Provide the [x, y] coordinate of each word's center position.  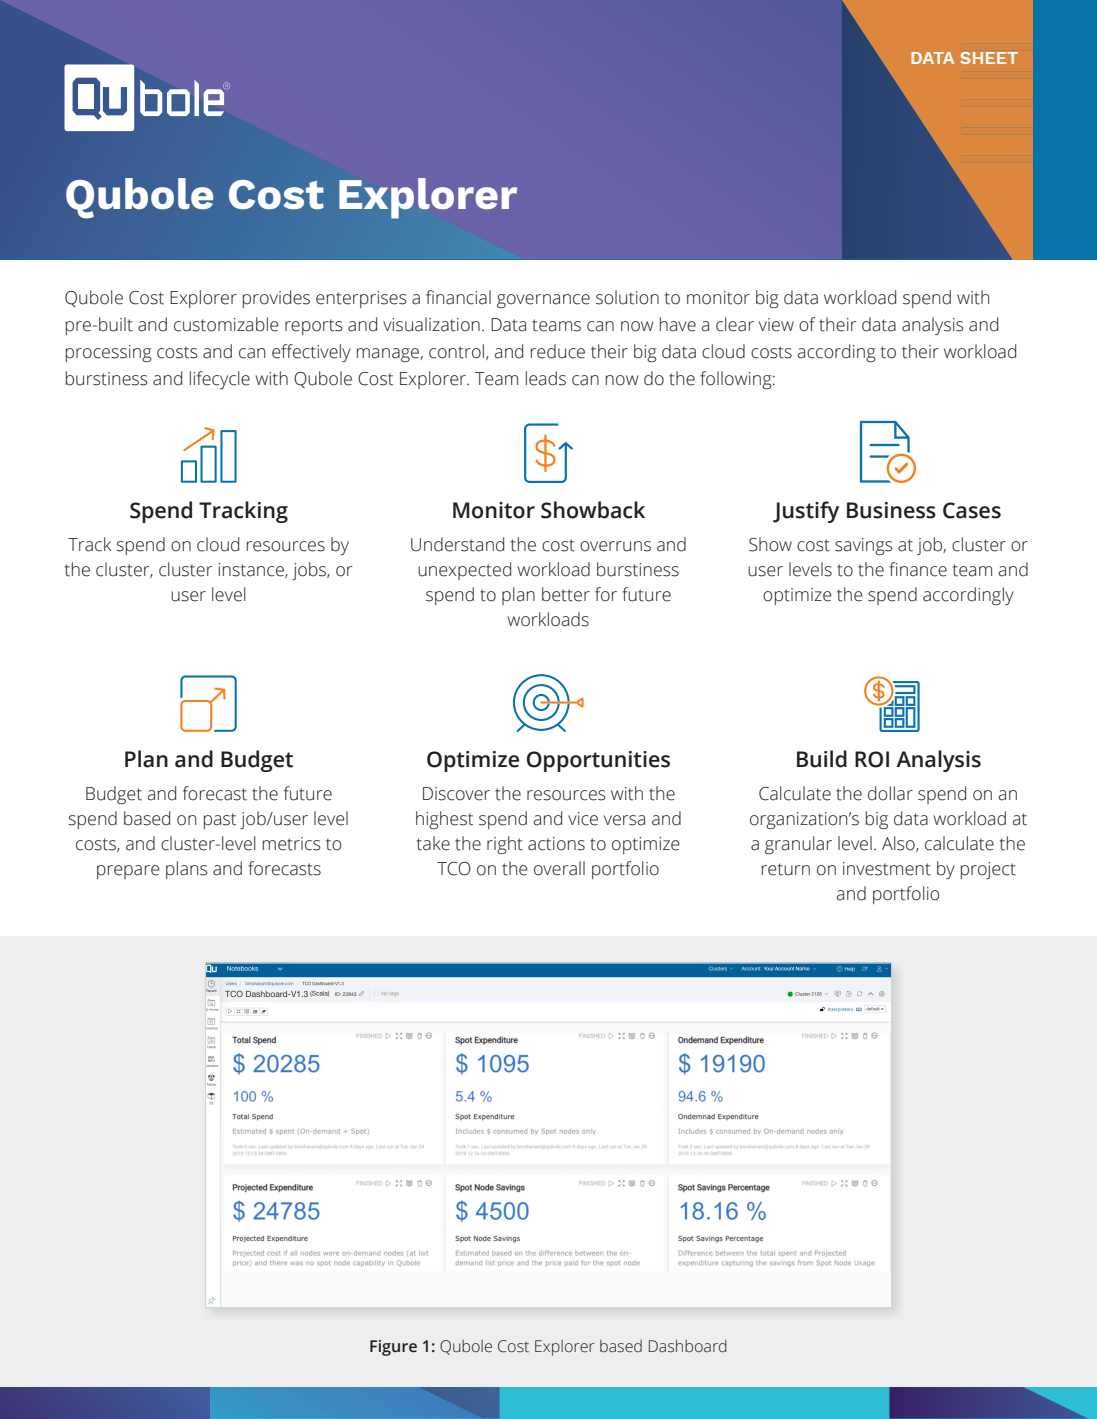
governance [543, 301]
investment [887, 869]
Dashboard [688, 1346]
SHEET [989, 58]
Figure [393, 1348]
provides [276, 299]
